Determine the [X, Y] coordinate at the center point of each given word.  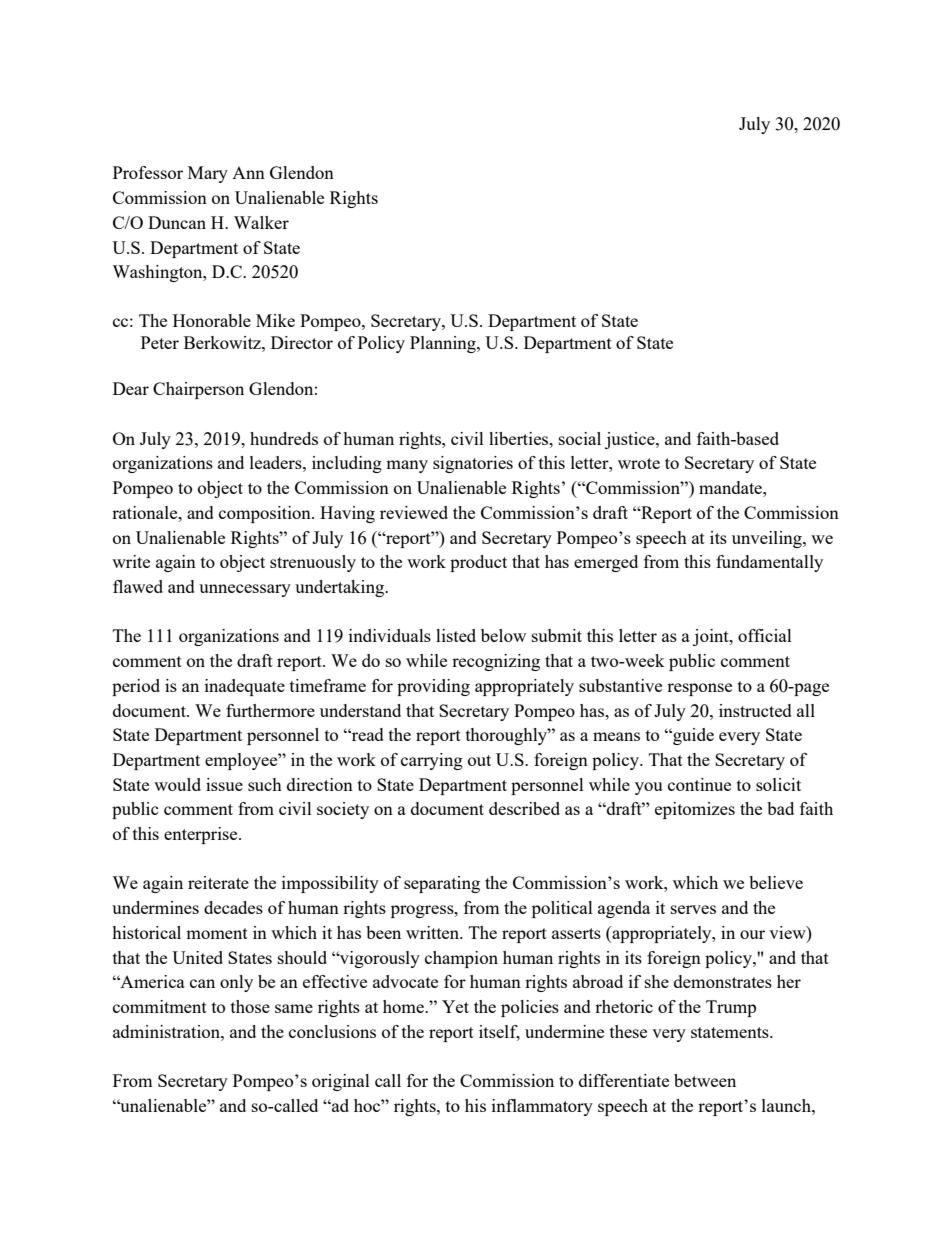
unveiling [768, 539]
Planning [444, 344]
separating [442, 884]
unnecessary [245, 590]
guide [692, 736]
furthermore [270, 710]
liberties [520, 438]
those [250, 1006]
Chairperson [198, 390]
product [478, 563]
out [479, 760]
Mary [208, 174]
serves [693, 909]
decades [233, 907]
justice [631, 440]
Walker [261, 222]
